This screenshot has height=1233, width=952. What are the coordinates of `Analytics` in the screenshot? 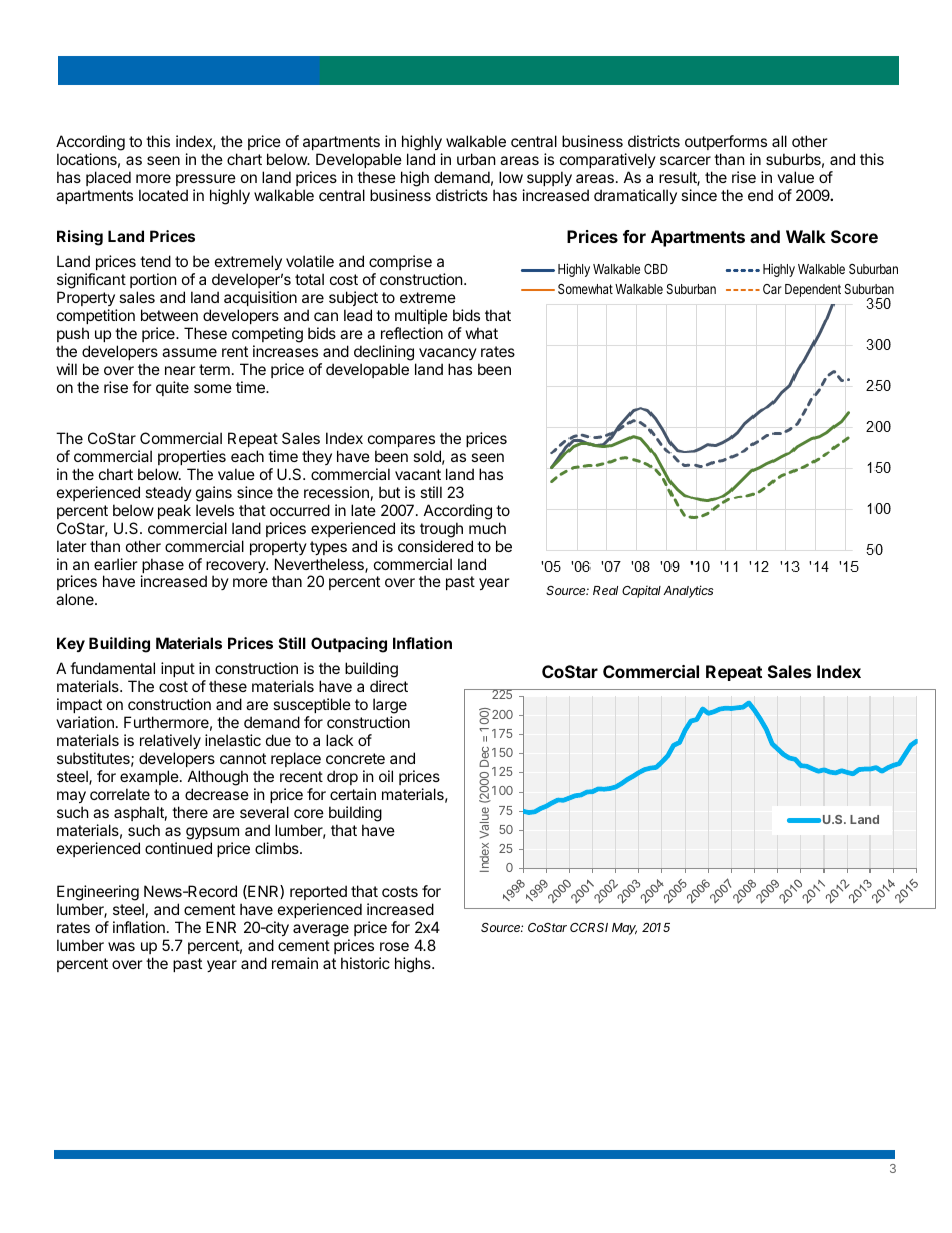 It's located at (688, 591).
